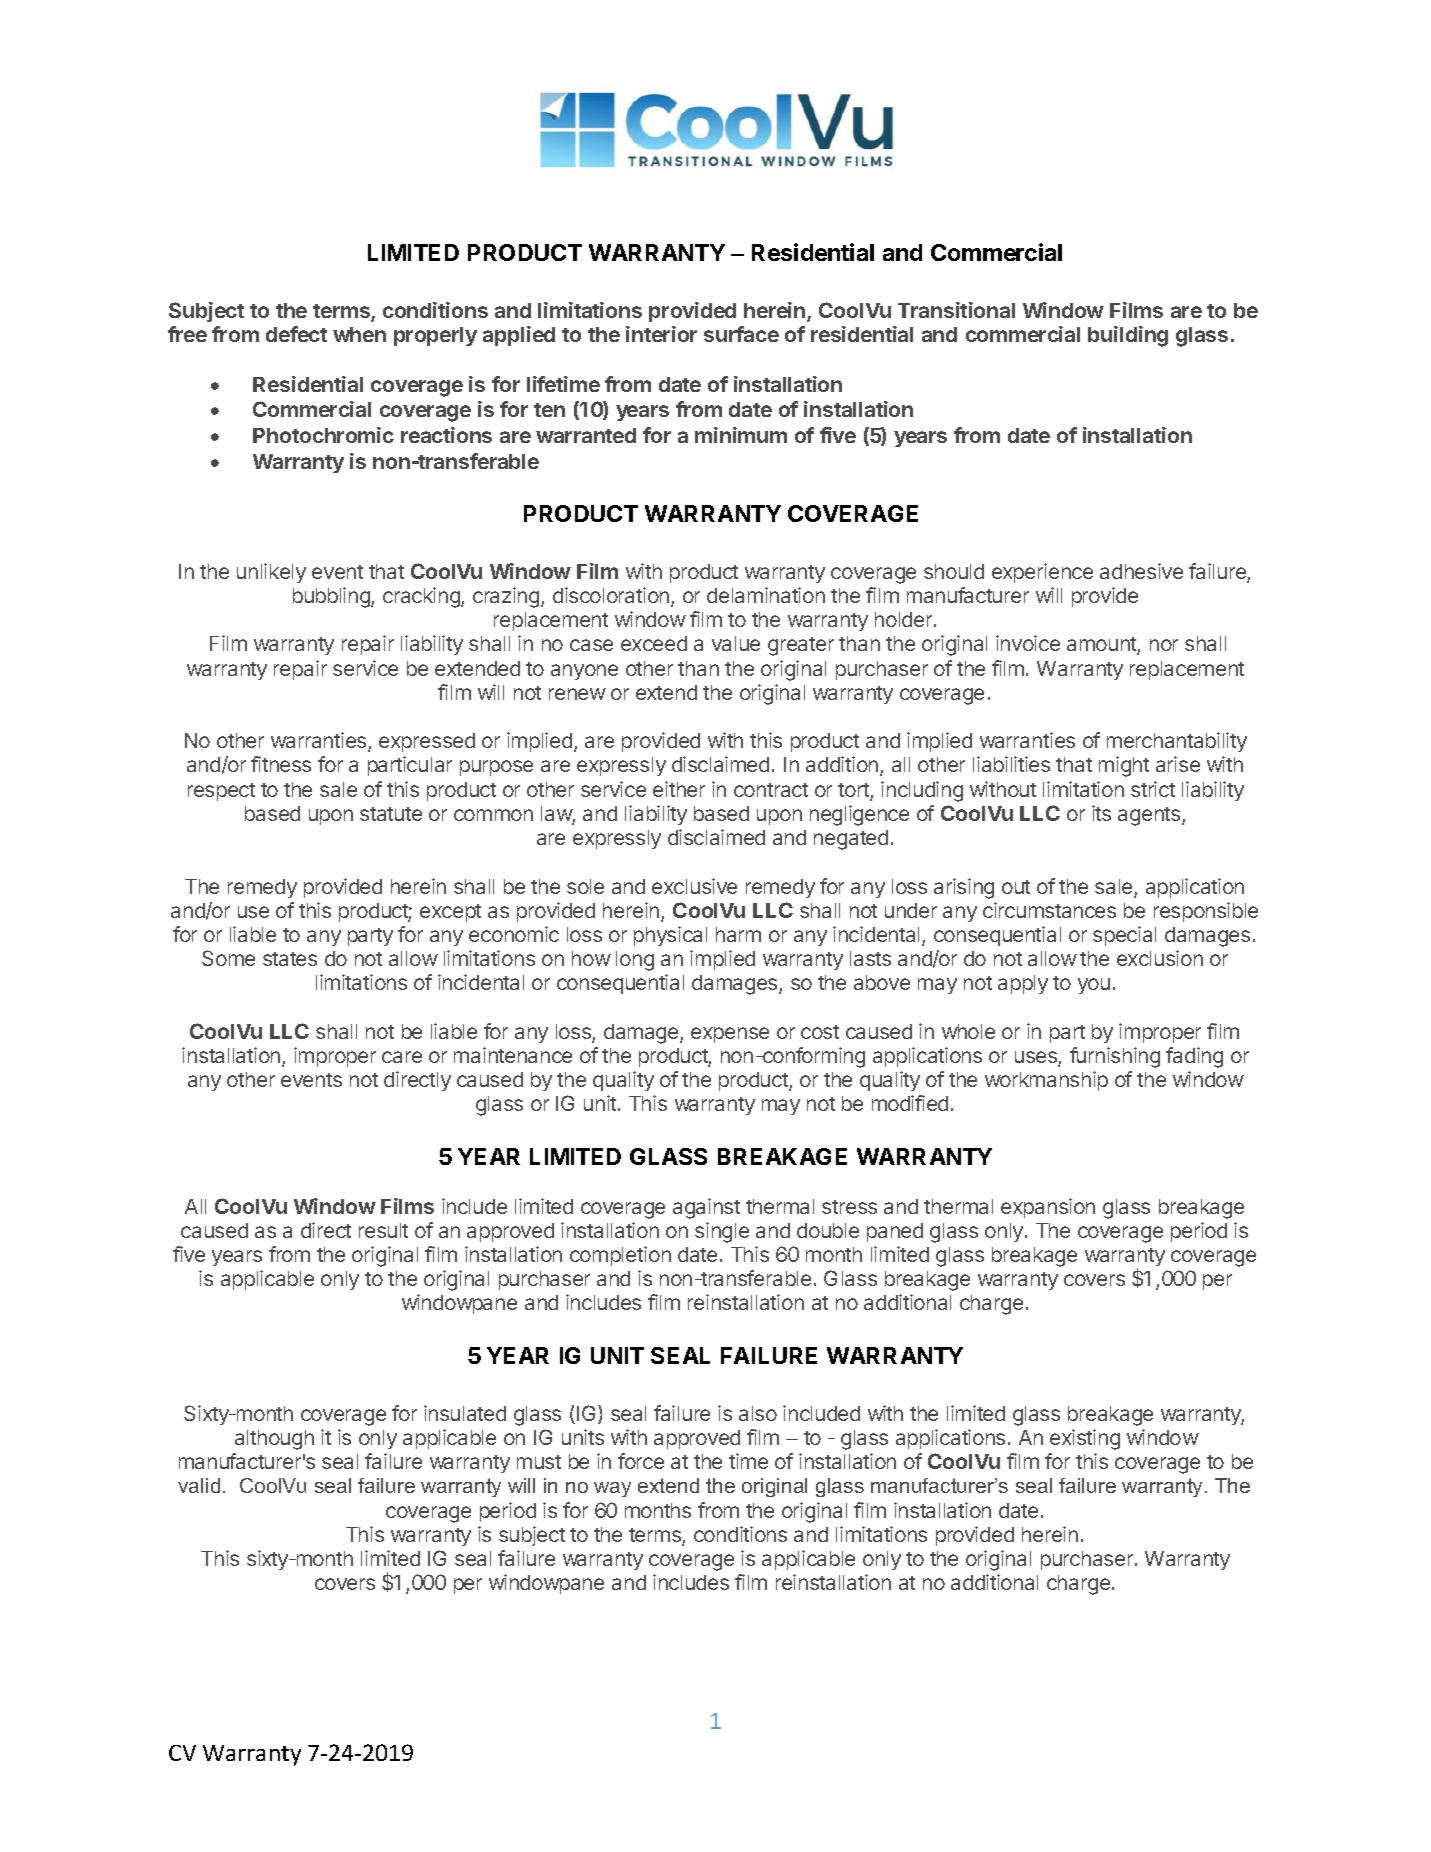 The image size is (1431, 1852). What do you see at coordinates (296, 334) in the document?
I see `defect` at bounding box center [296, 334].
